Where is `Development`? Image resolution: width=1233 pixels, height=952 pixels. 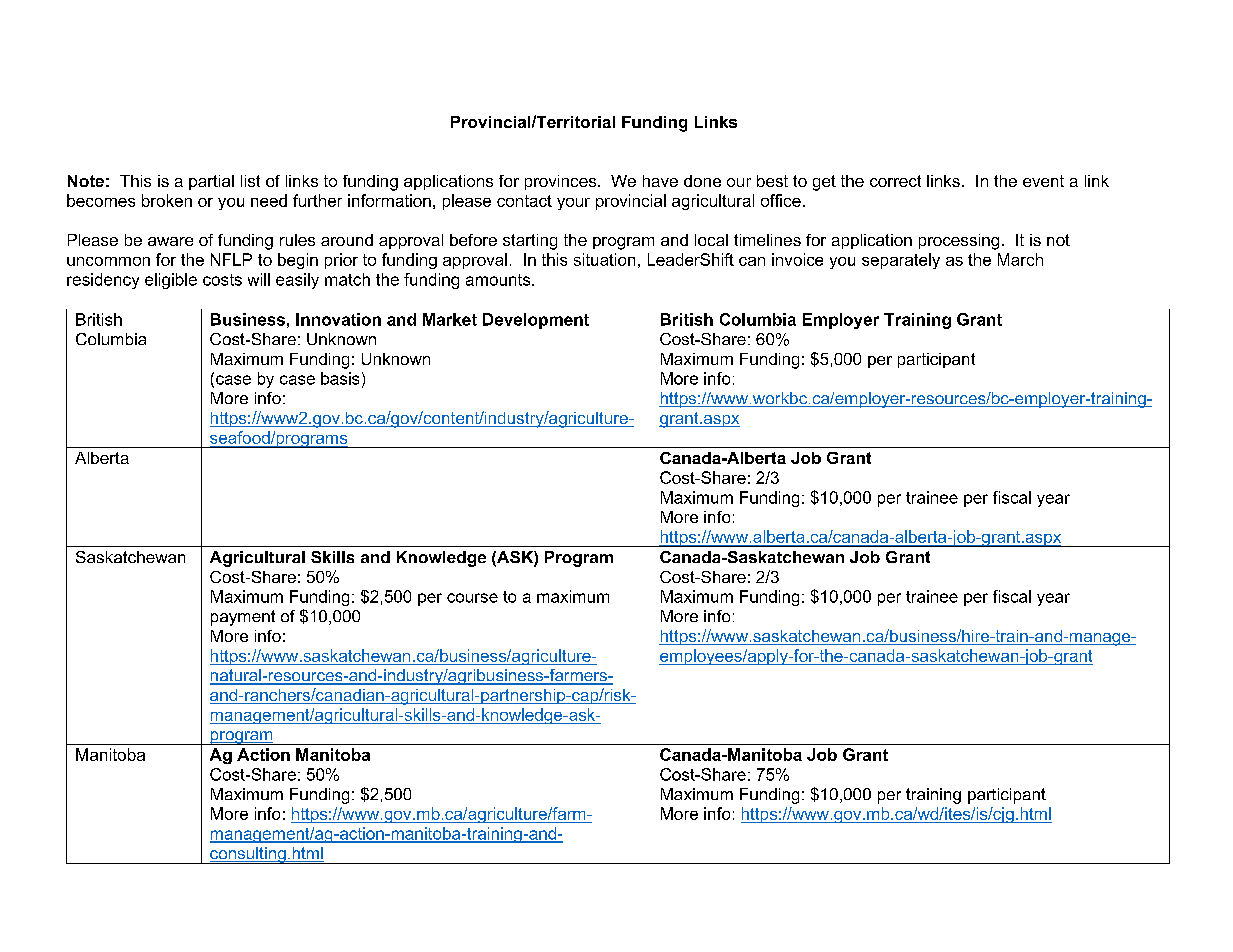
Development is located at coordinates (536, 321).
